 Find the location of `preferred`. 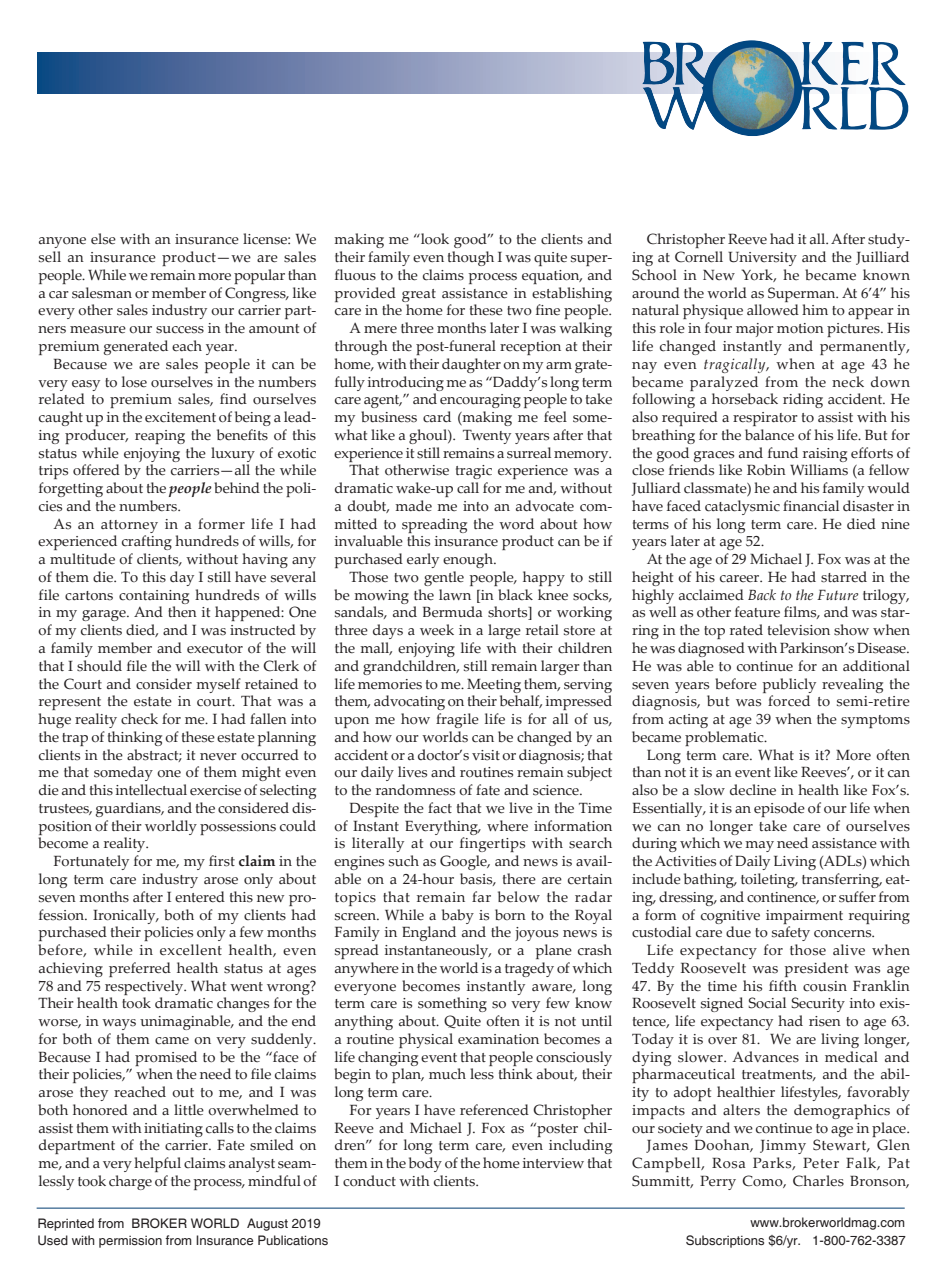

preferred is located at coordinates (140, 969).
